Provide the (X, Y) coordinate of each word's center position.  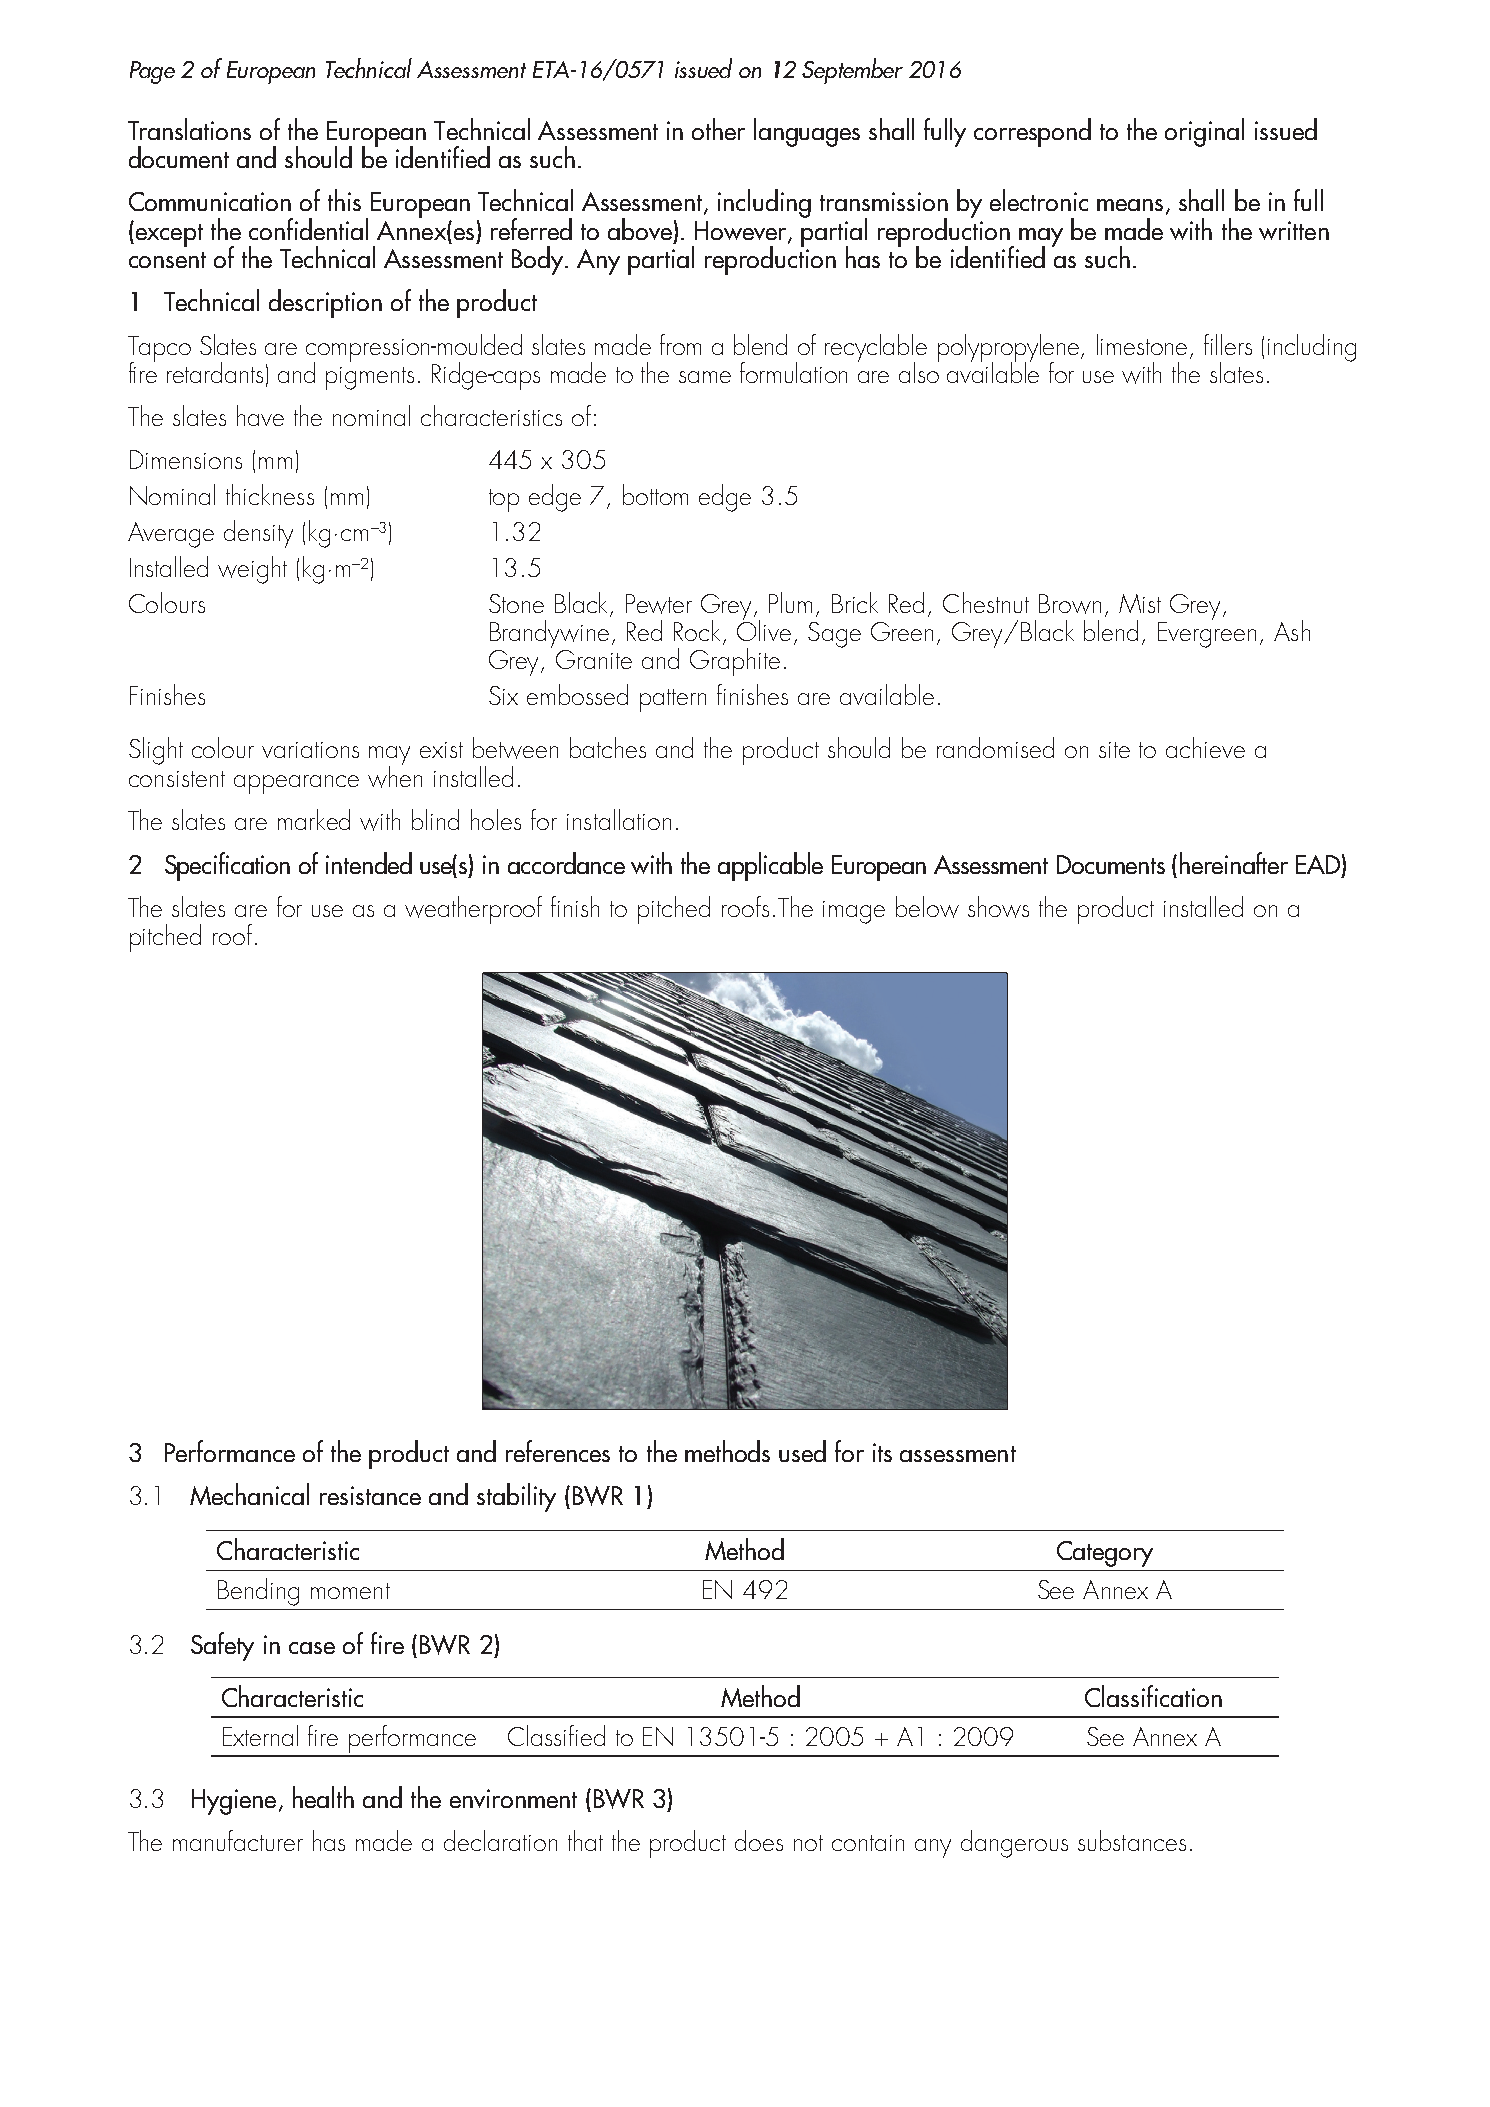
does (759, 1840)
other (718, 129)
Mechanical (249, 1494)
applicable (770, 866)
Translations (189, 129)
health (323, 1797)
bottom (655, 494)
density (258, 534)
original (1204, 132)
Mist (1140, 603)
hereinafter (1234, 863)
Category (1105, 1554)
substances (1132, 1840)
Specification (227, 866)
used (802, 1451)
